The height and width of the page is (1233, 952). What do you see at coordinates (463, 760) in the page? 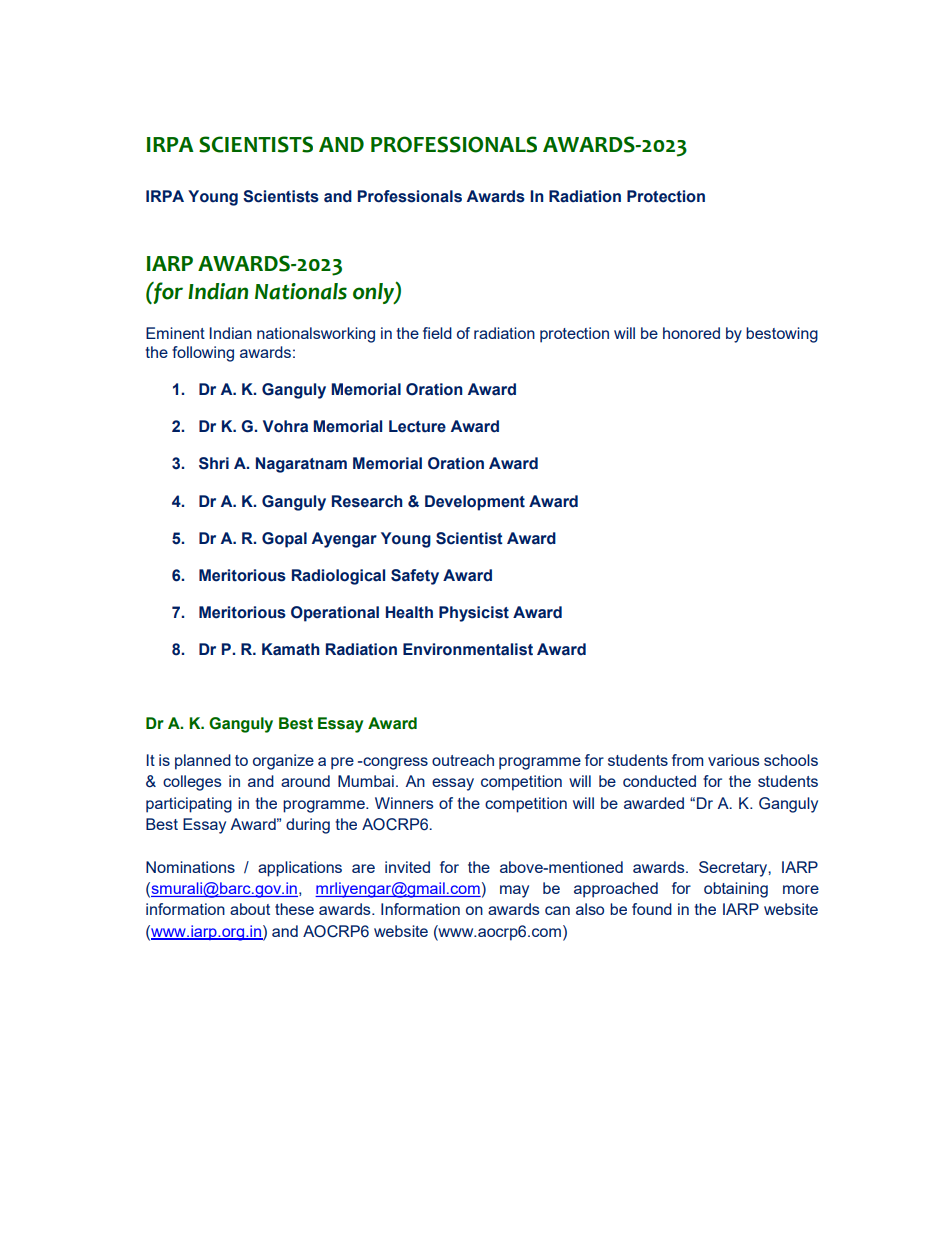
I see `outreach` at bounding box center [463, 760].
